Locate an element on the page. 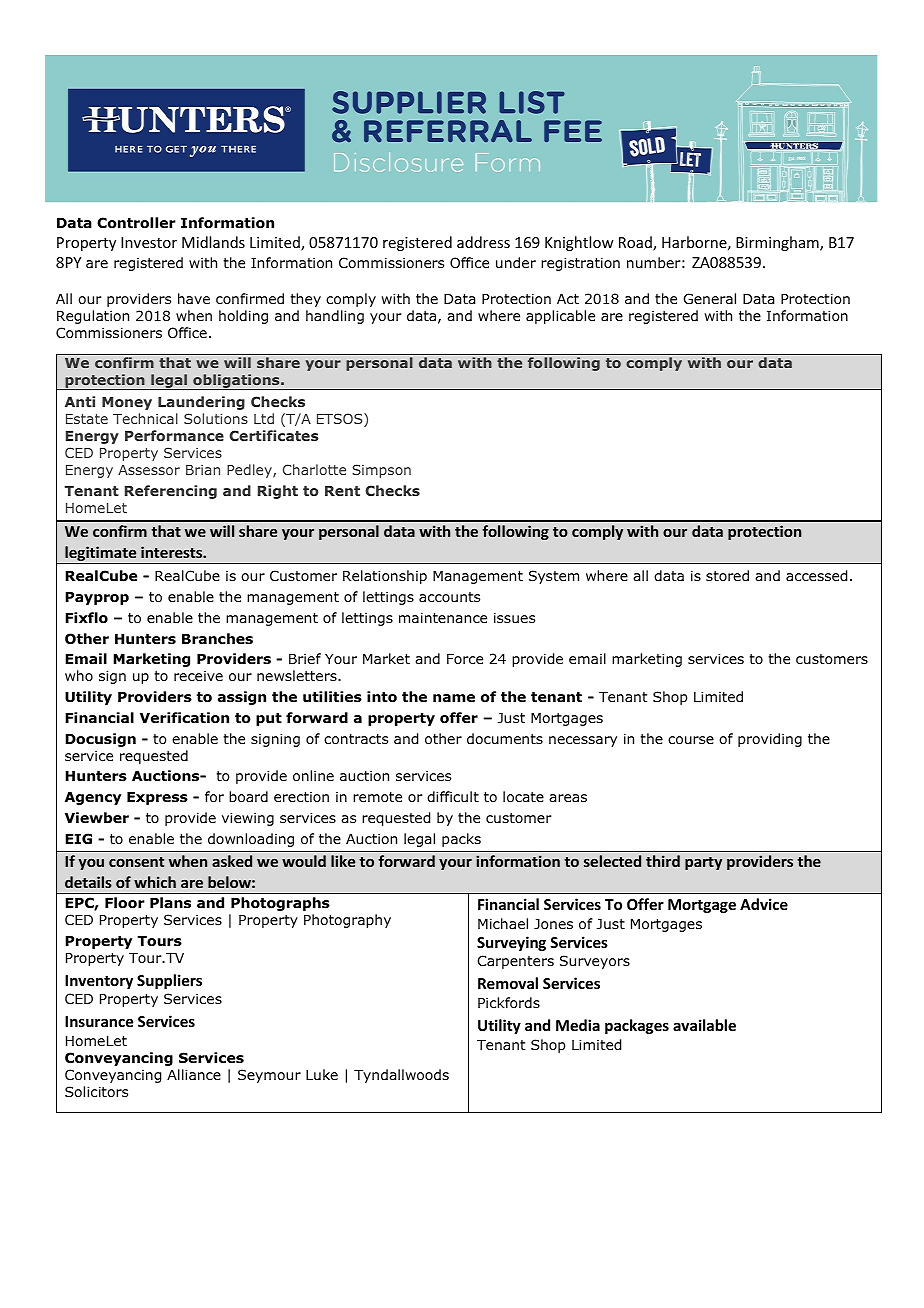 The width and height of the page is (924, 1308). Express is located at coordinates (157, 798).
